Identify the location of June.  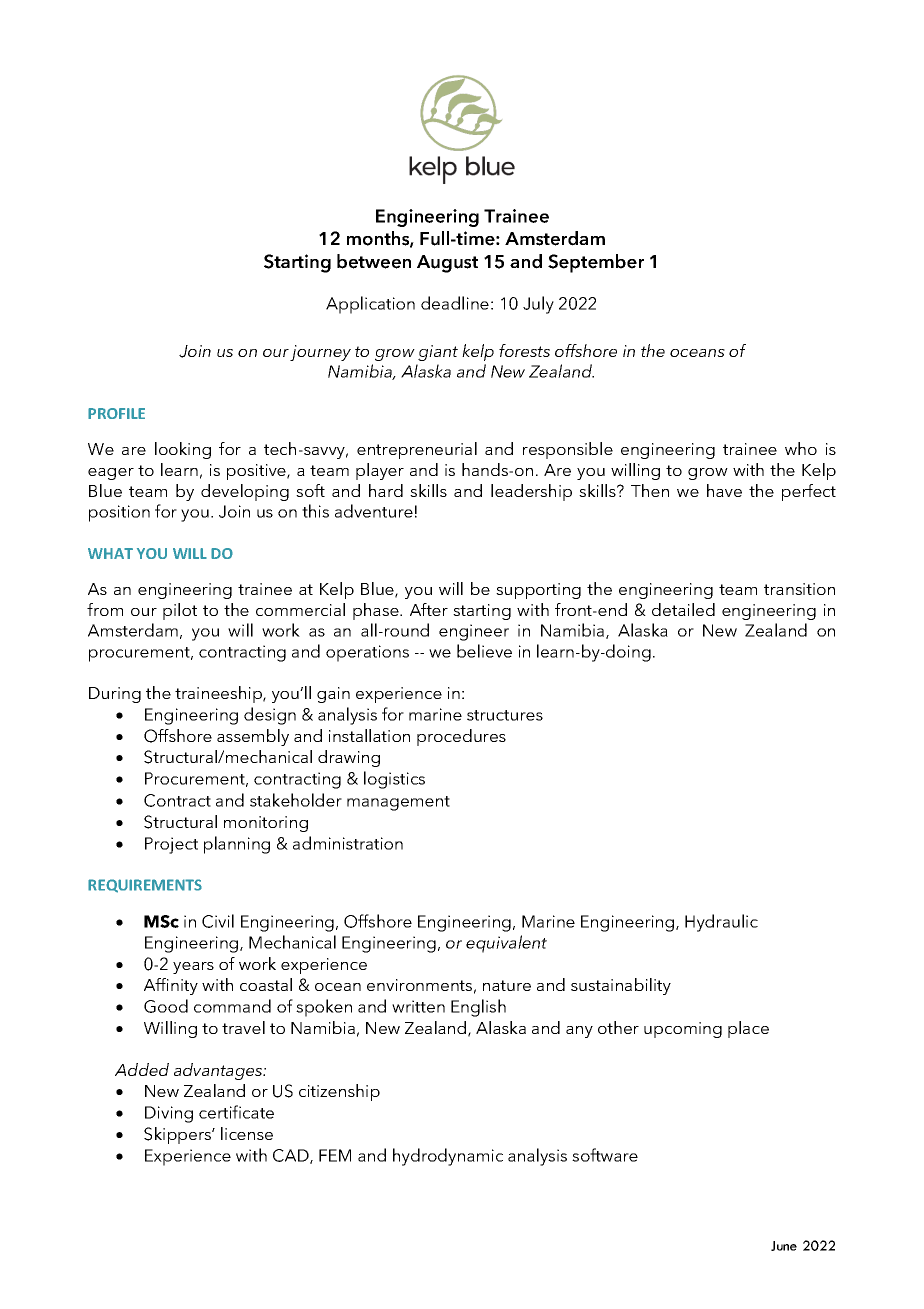
(784, 1246).
